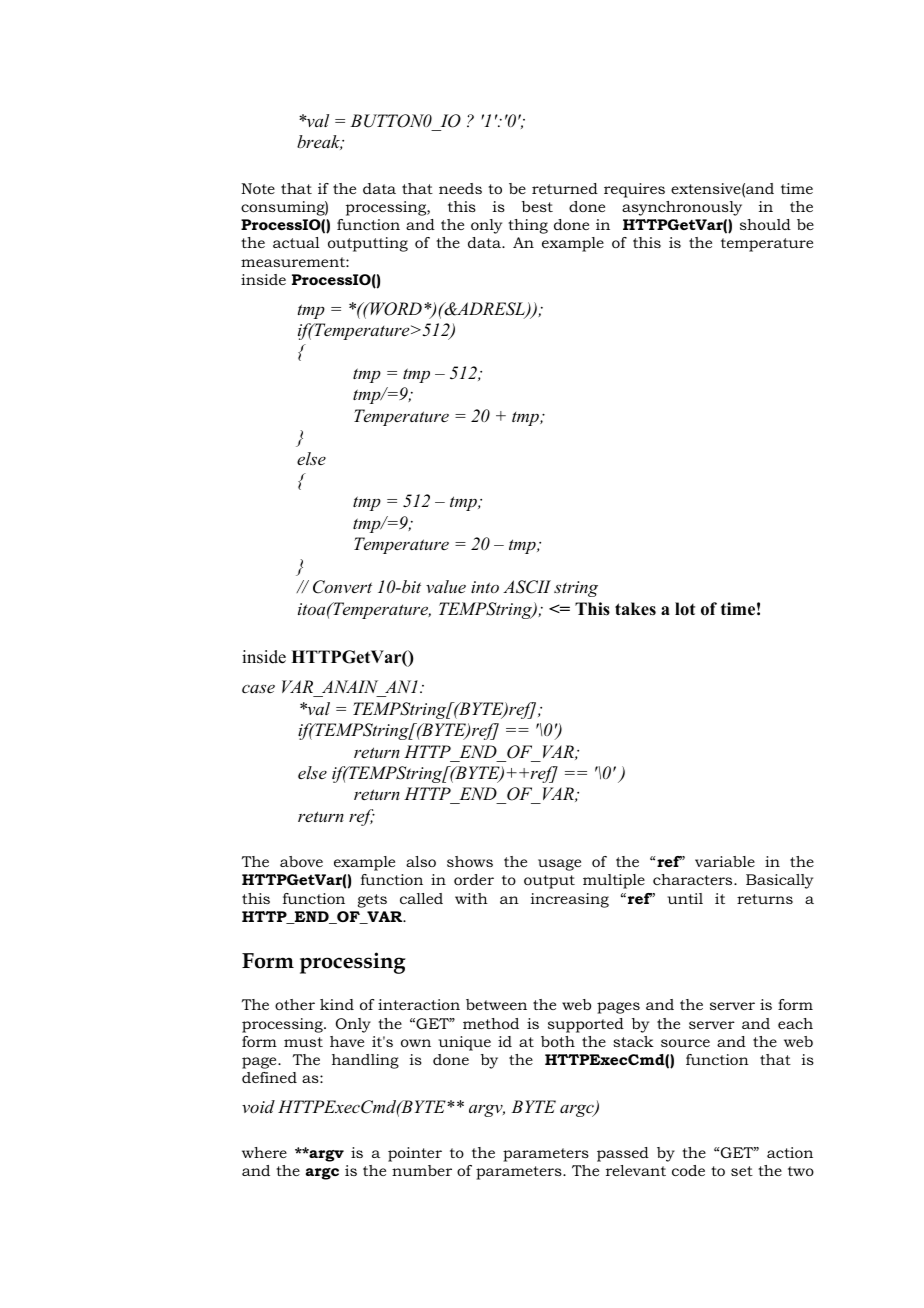 The height and width of the screenshot is (1308, 924). Describe the element at coordinates (301, 861) in the screenshot. I see `above` at that location.
